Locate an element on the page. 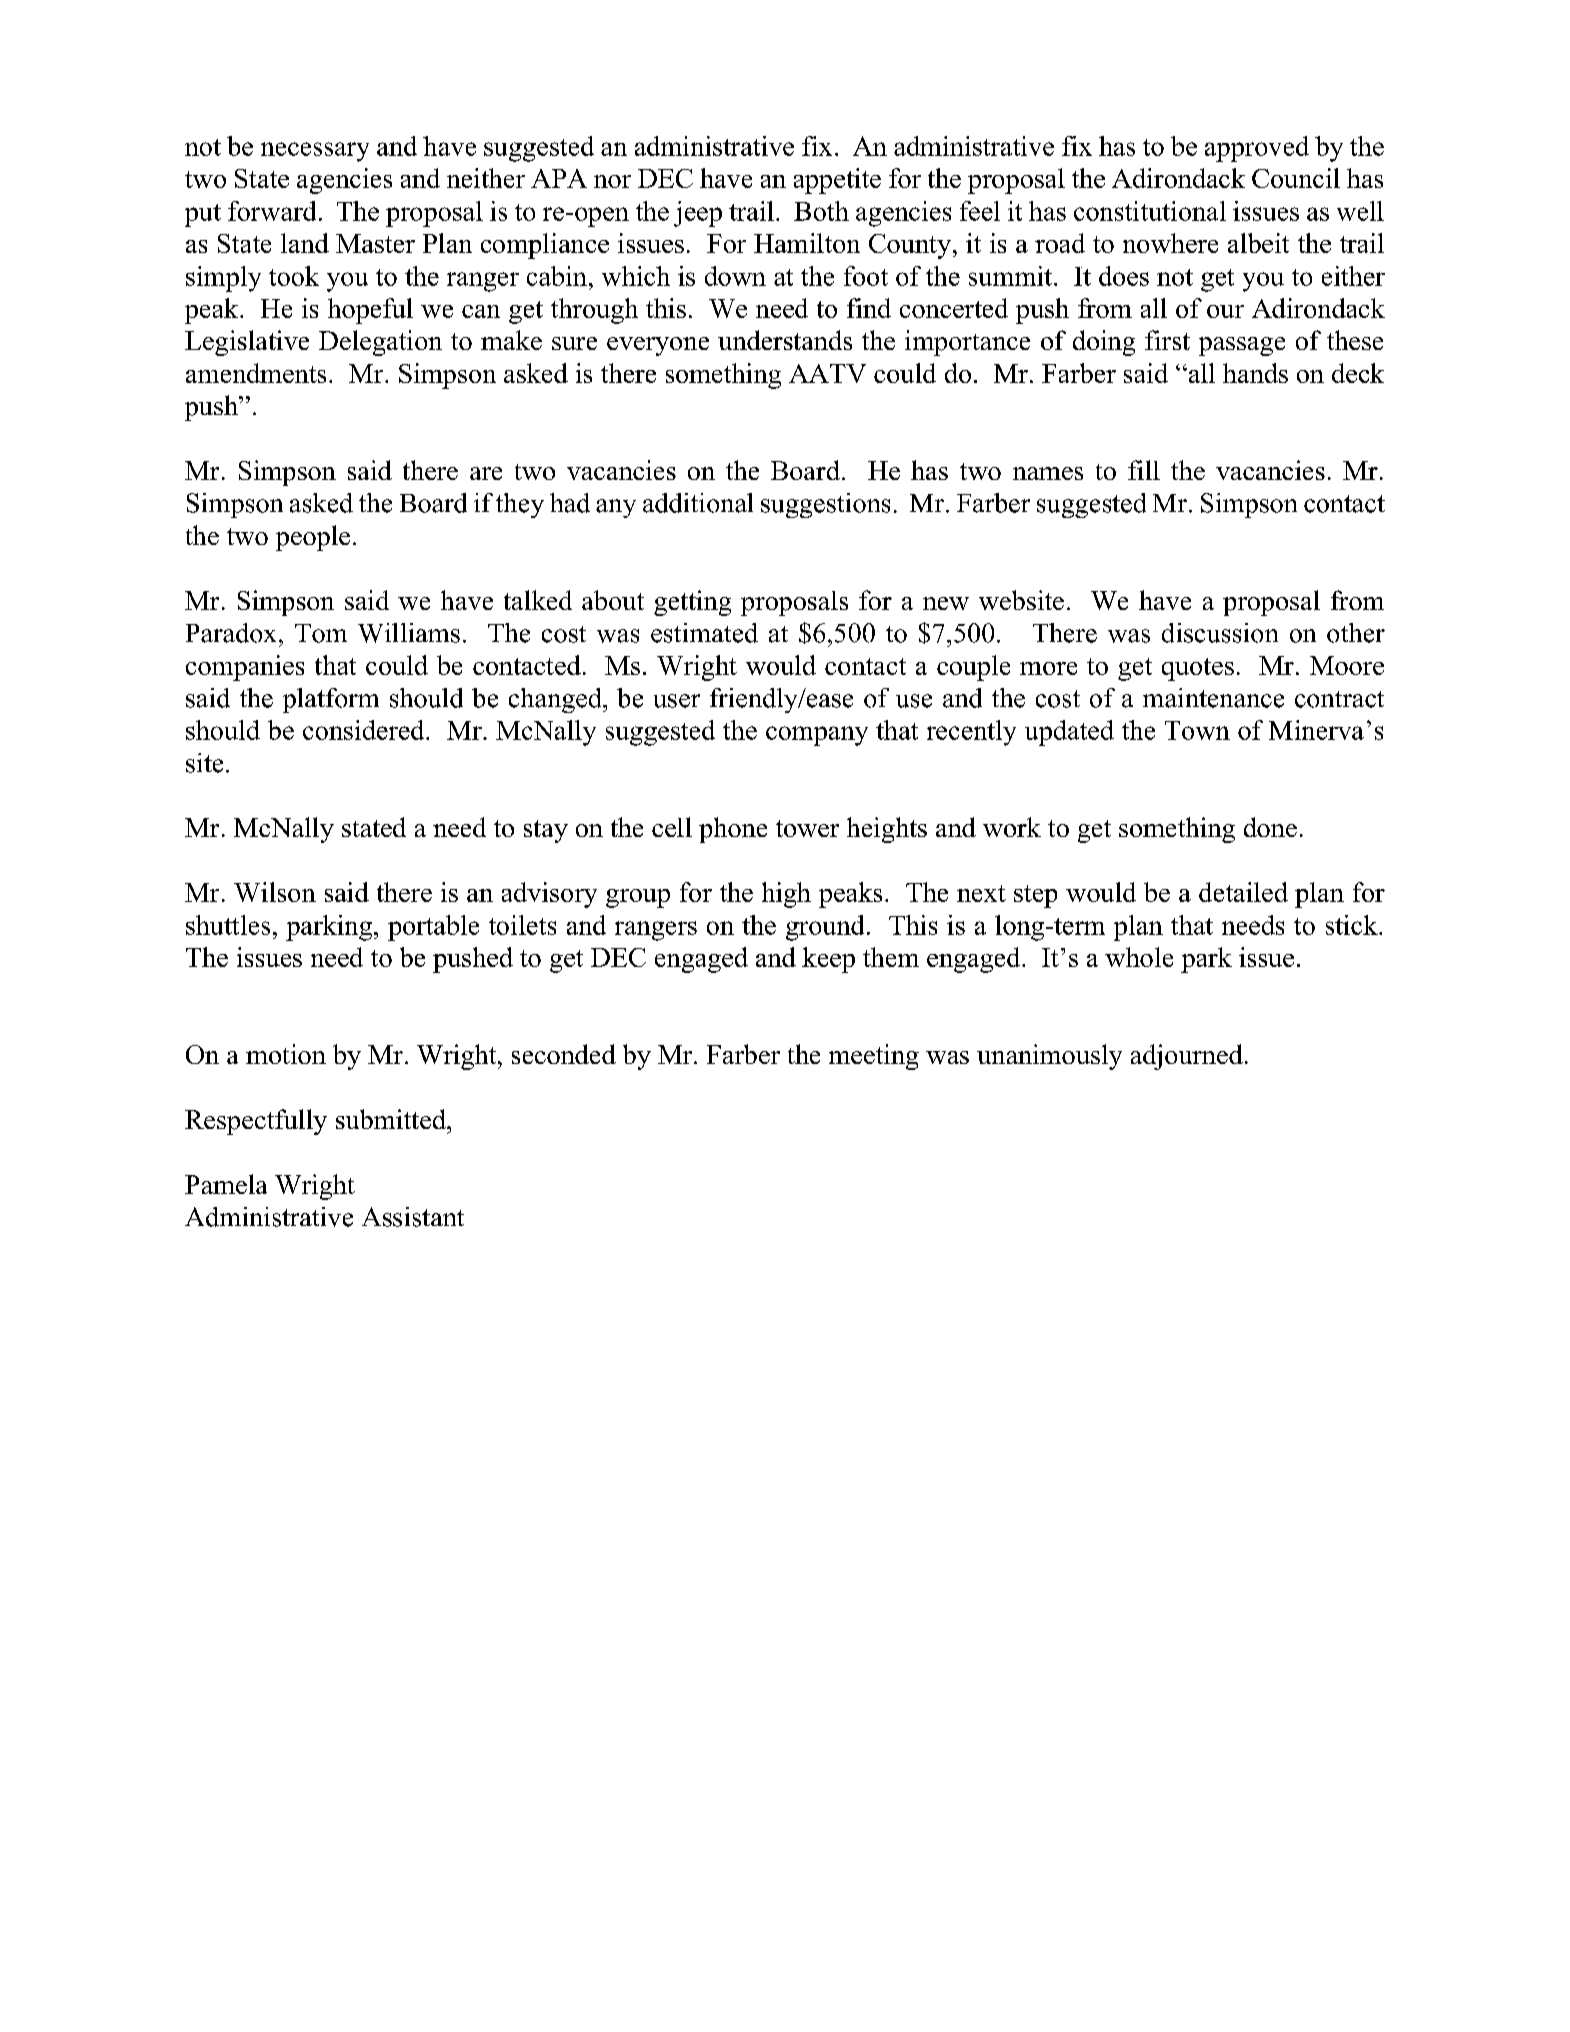  fill is located at coordinates (1144, 470).
